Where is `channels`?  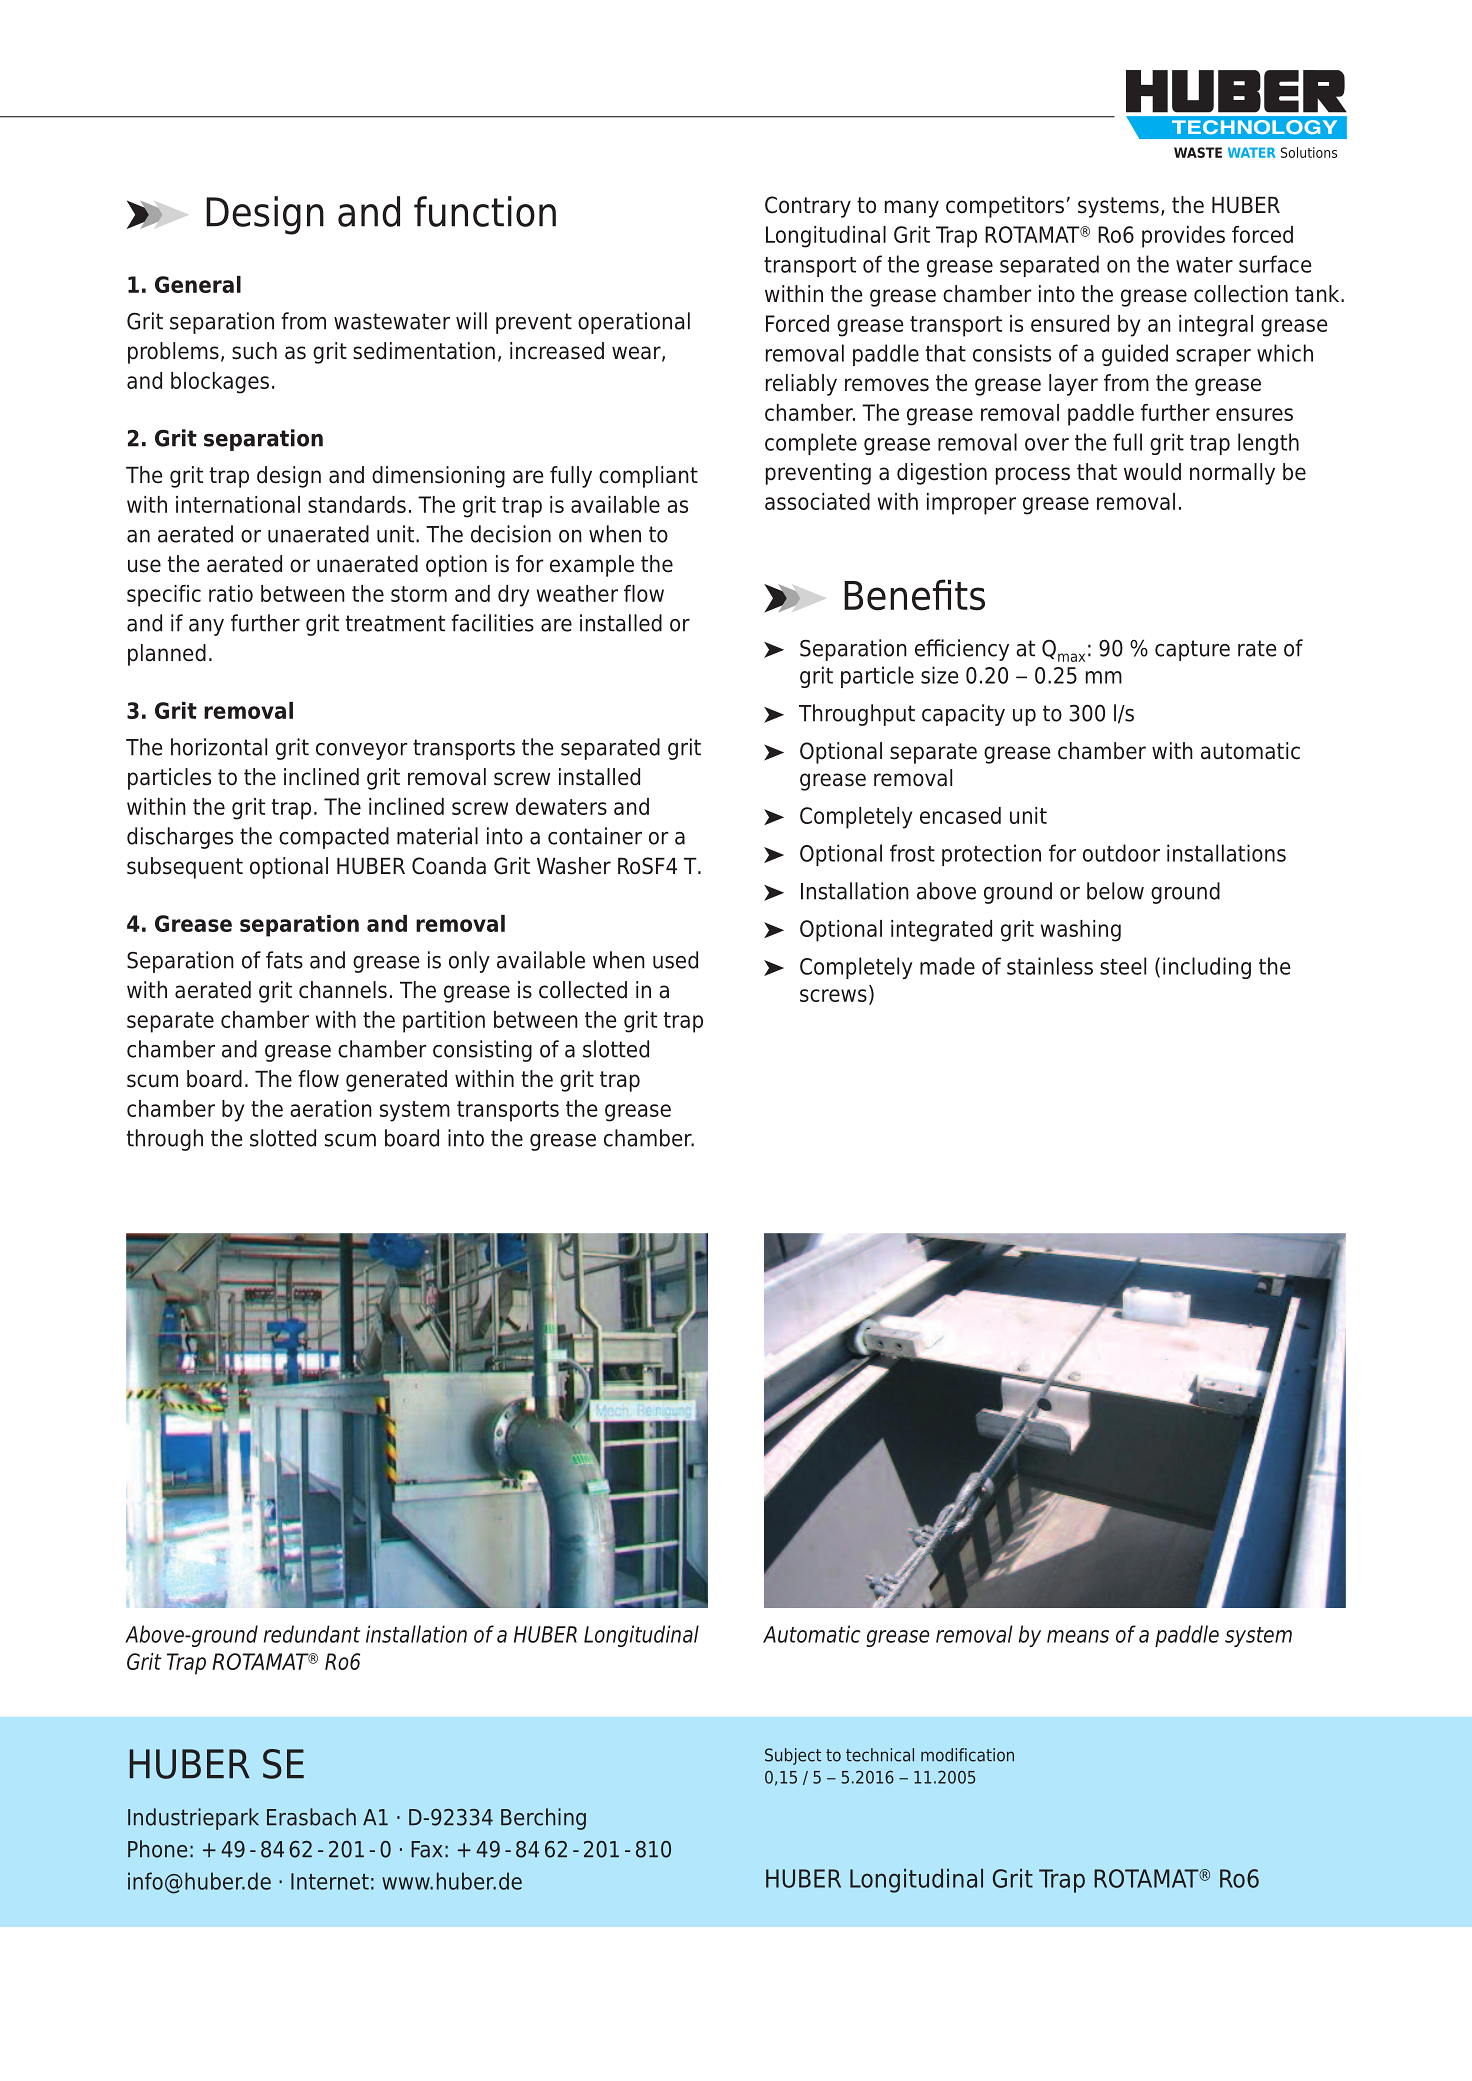 channels is located at coordinates (343, 990).
